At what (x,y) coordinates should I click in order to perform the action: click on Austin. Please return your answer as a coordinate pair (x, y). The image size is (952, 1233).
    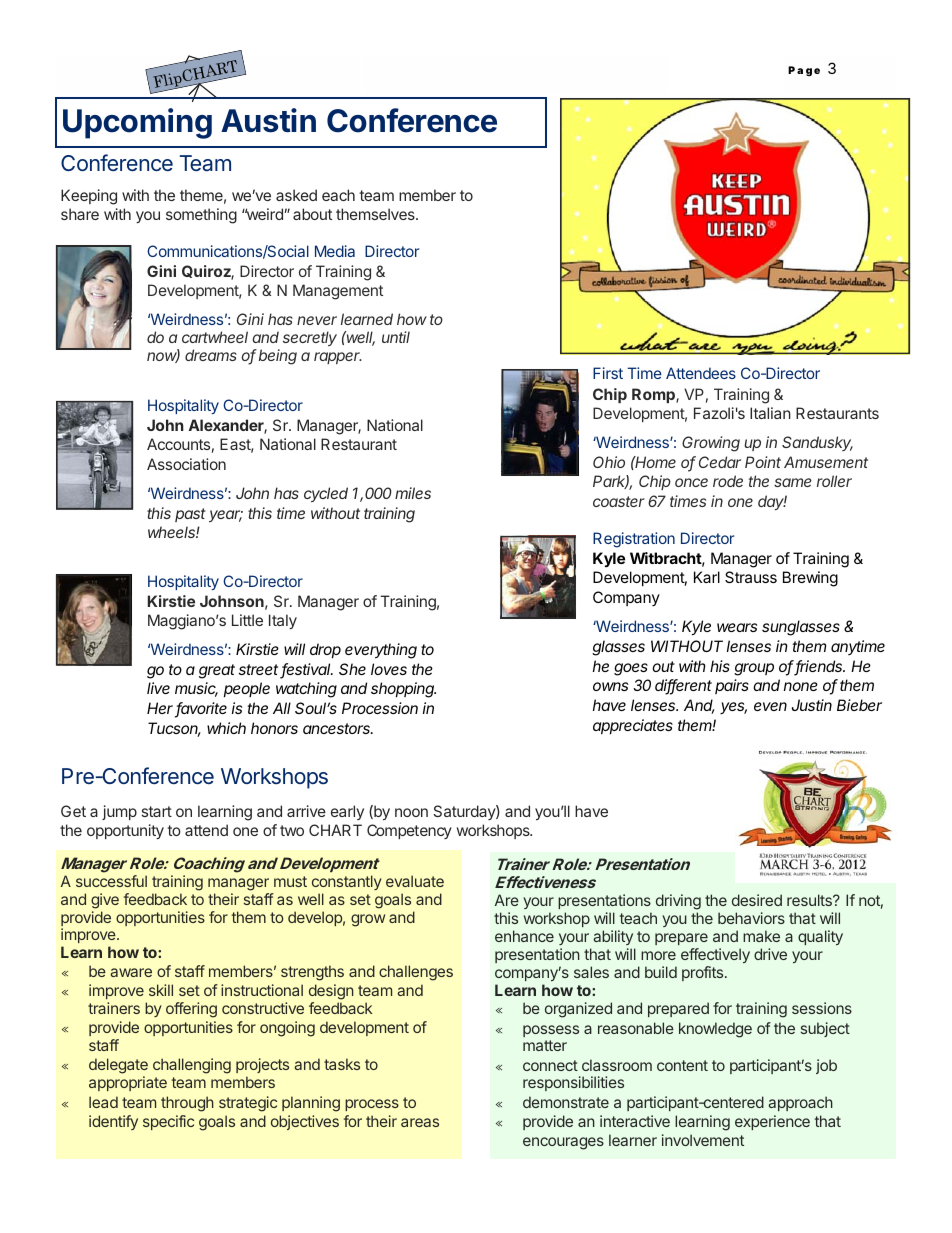
    Looking at the image, I should click on (268, 120).
